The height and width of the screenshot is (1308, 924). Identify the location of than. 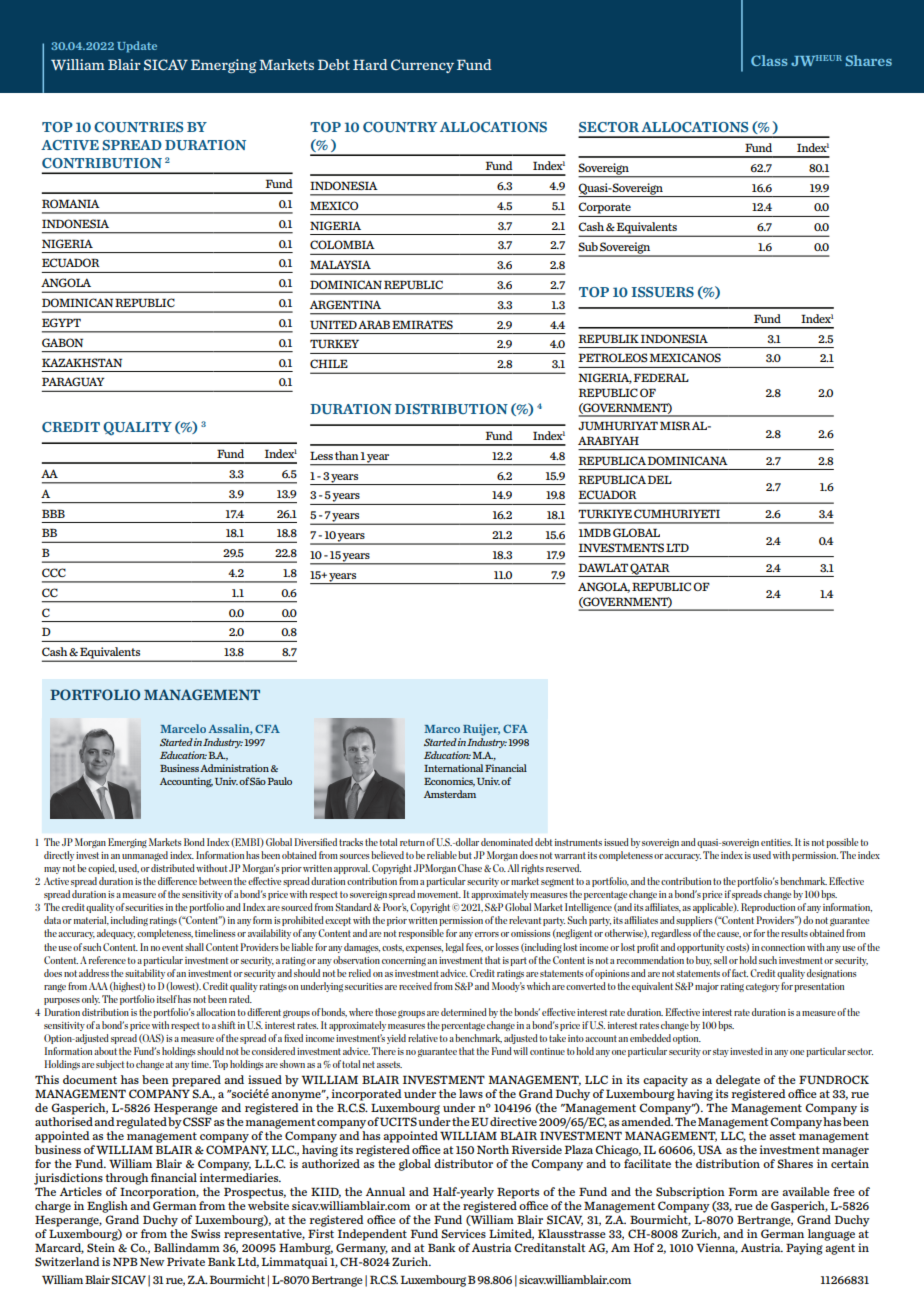
(347, 455).
